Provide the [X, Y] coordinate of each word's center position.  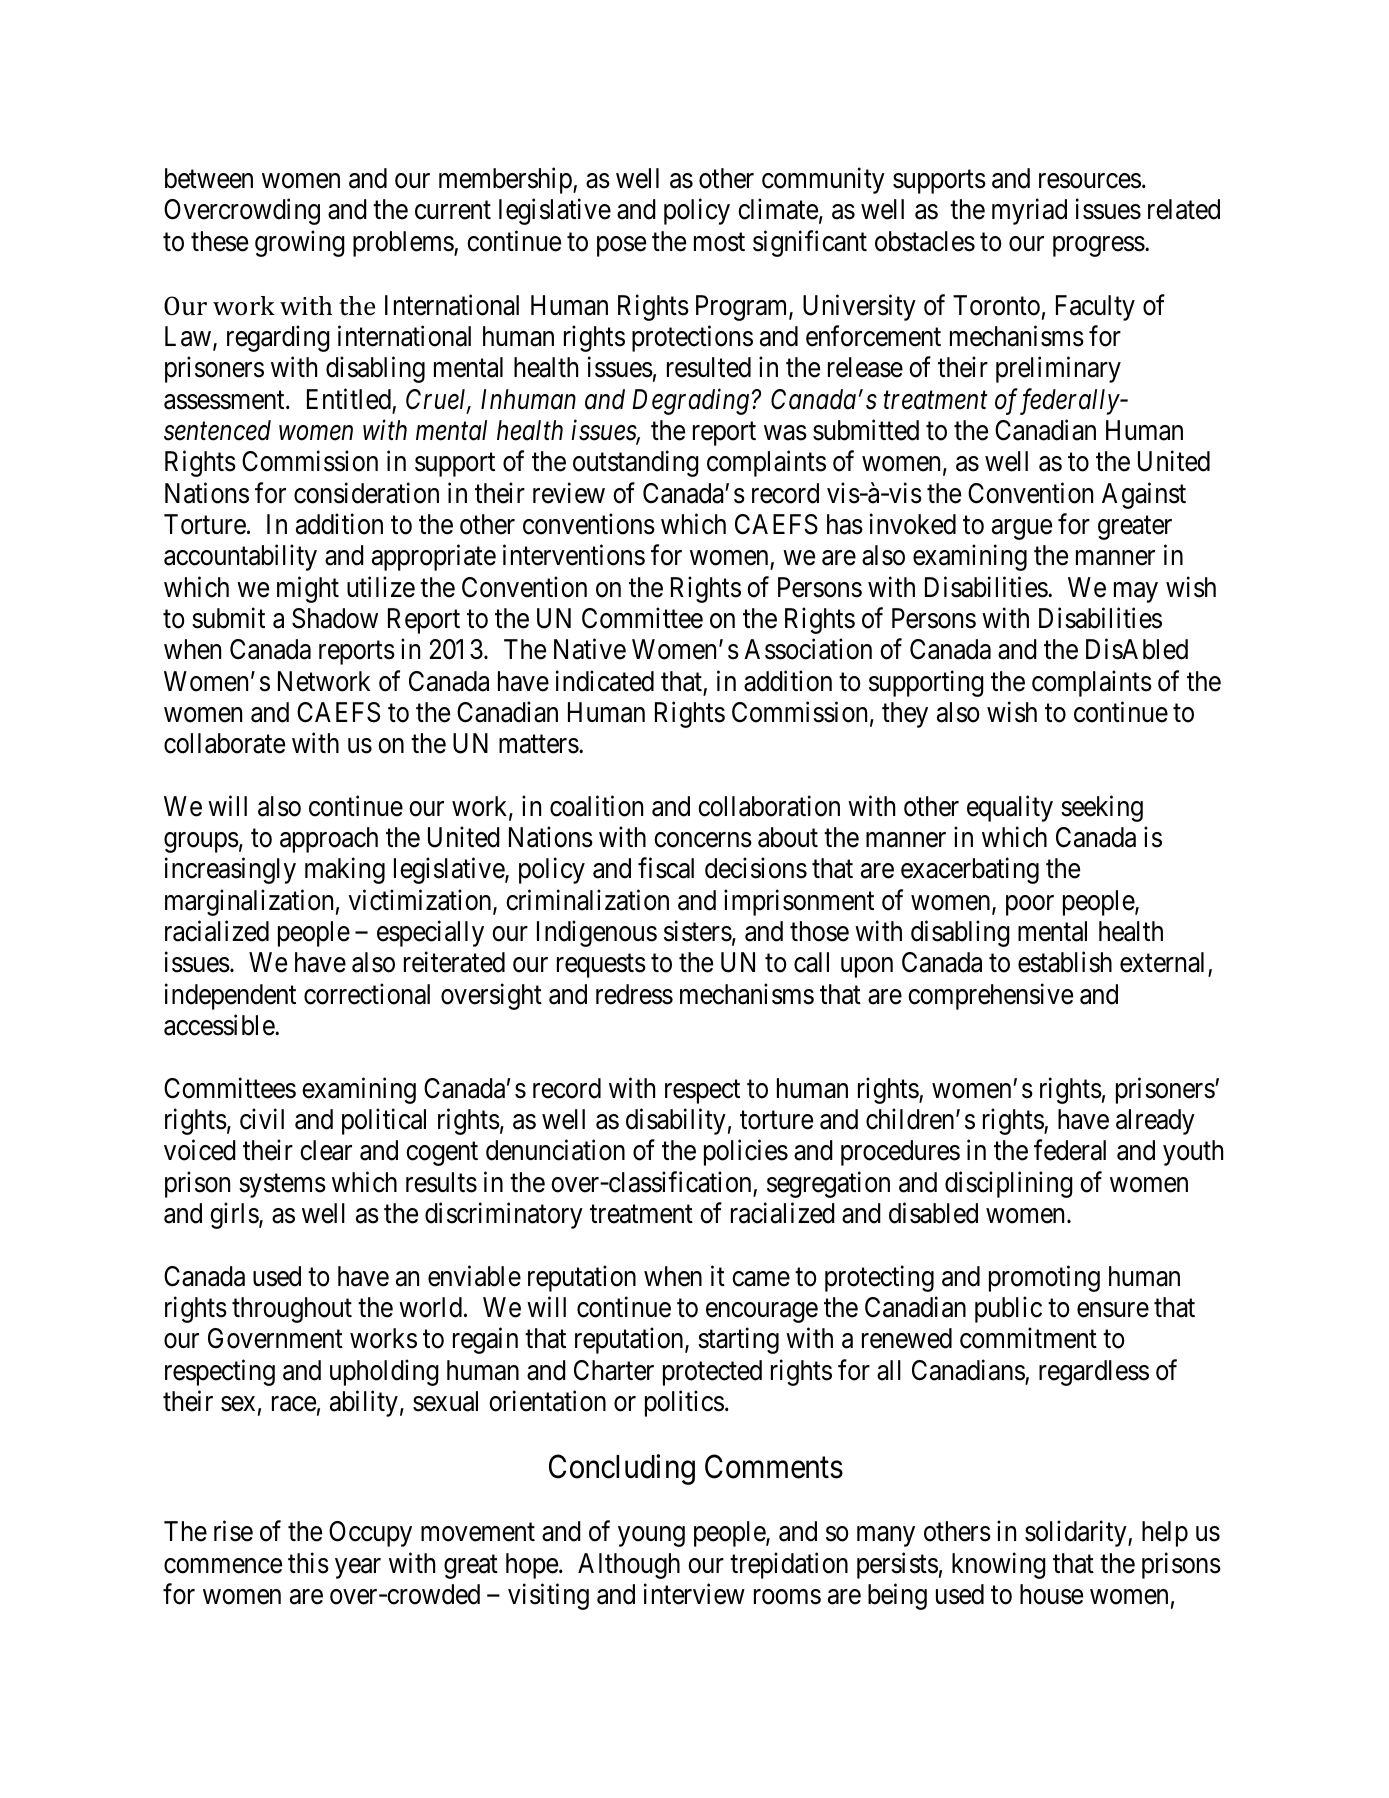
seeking [1102, 808]
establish [1065, 962]
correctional [367, 994]
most [719, 242]
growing [300, 243]
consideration [366, 493]
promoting [1044, 1278]
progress [1099, 246]
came [761, 1279]
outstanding [636, 464]
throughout [292, 1310]
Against [1144, 495]
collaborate [224, 743]
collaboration [769, 806]
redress [634, 994]
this [308, 1563]
